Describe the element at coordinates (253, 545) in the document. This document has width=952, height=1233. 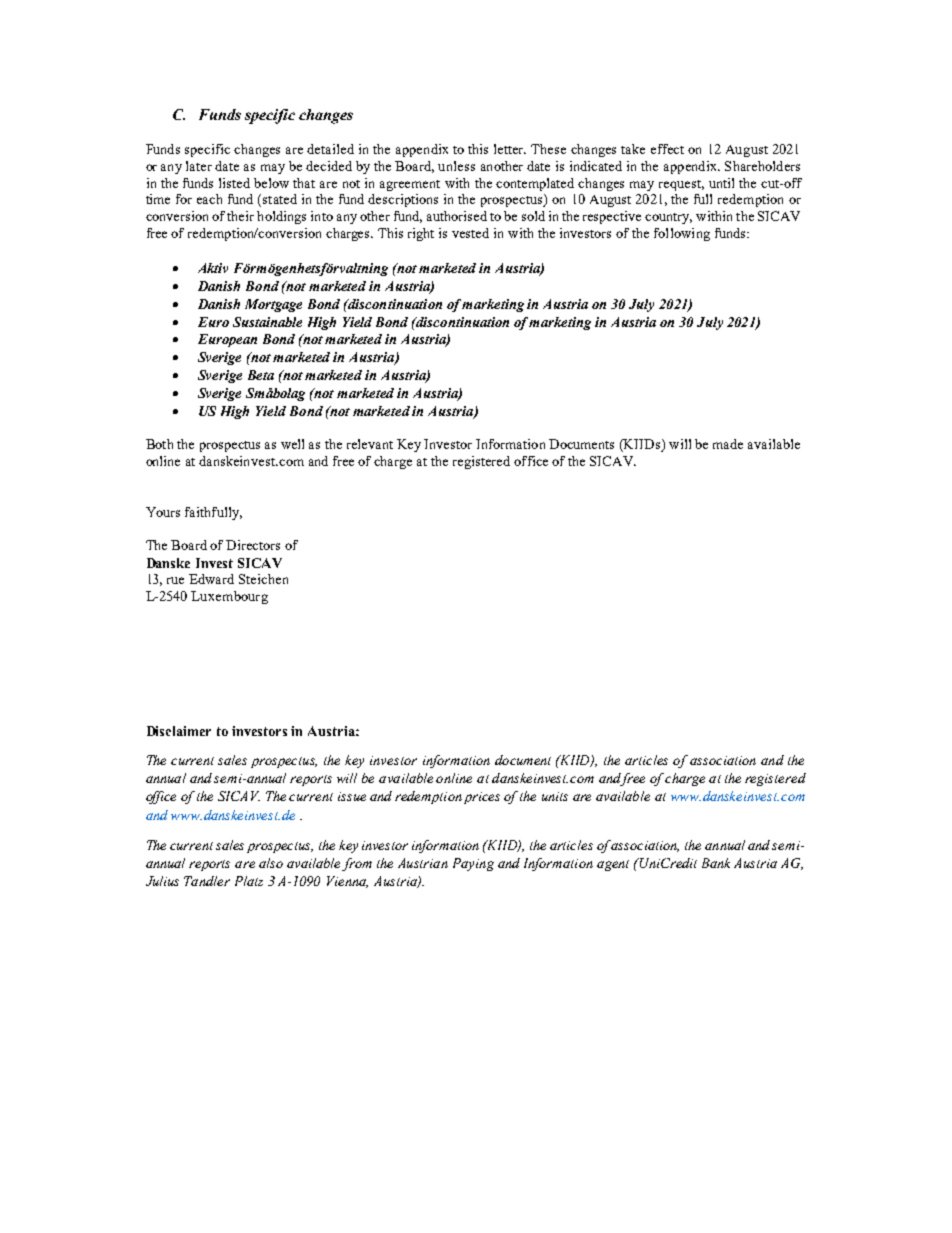
I see `Directors` at that location.
